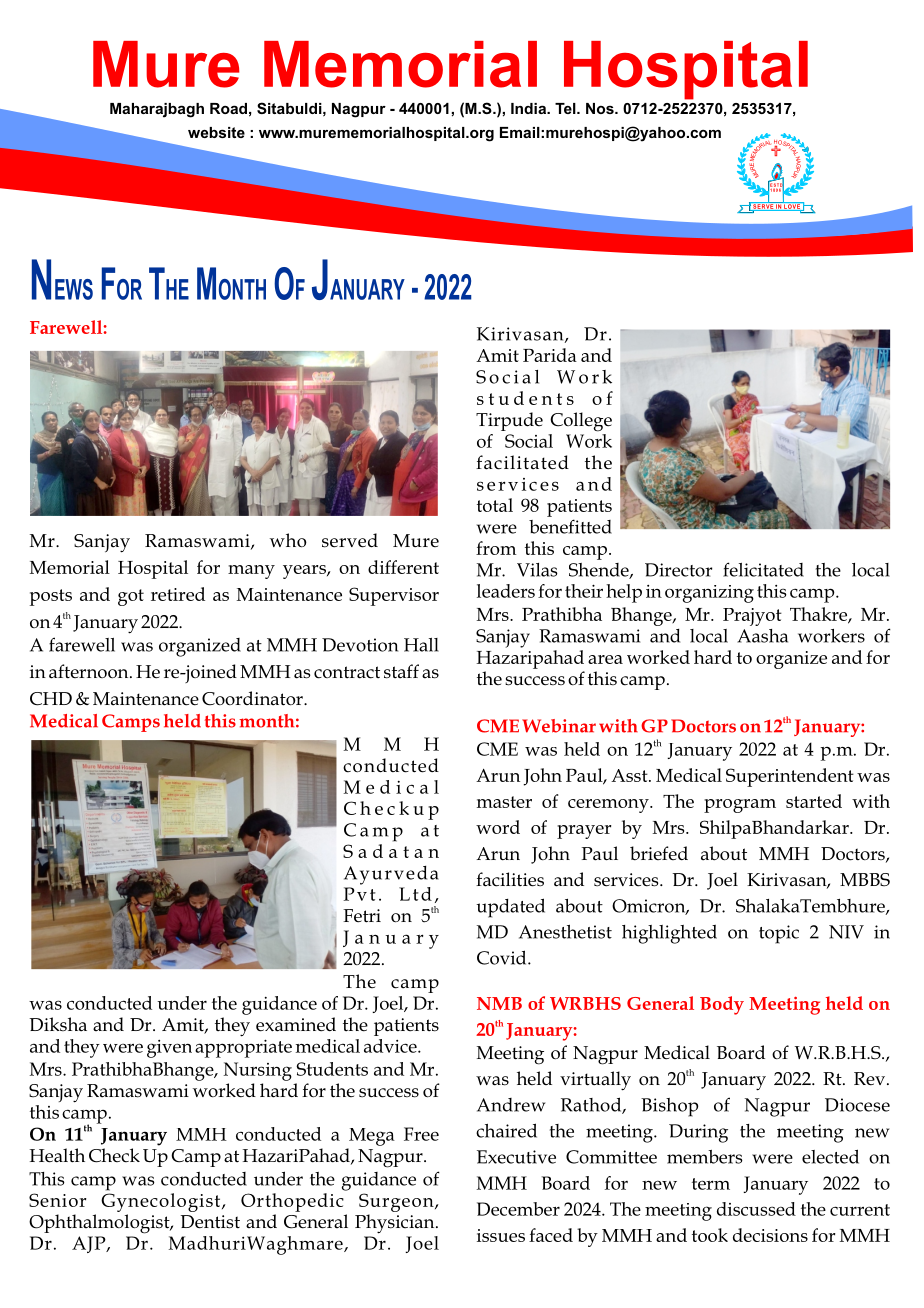 The height and width of the screenshot is (1308, 924). I want to click on Covid, so click(503, 957).
